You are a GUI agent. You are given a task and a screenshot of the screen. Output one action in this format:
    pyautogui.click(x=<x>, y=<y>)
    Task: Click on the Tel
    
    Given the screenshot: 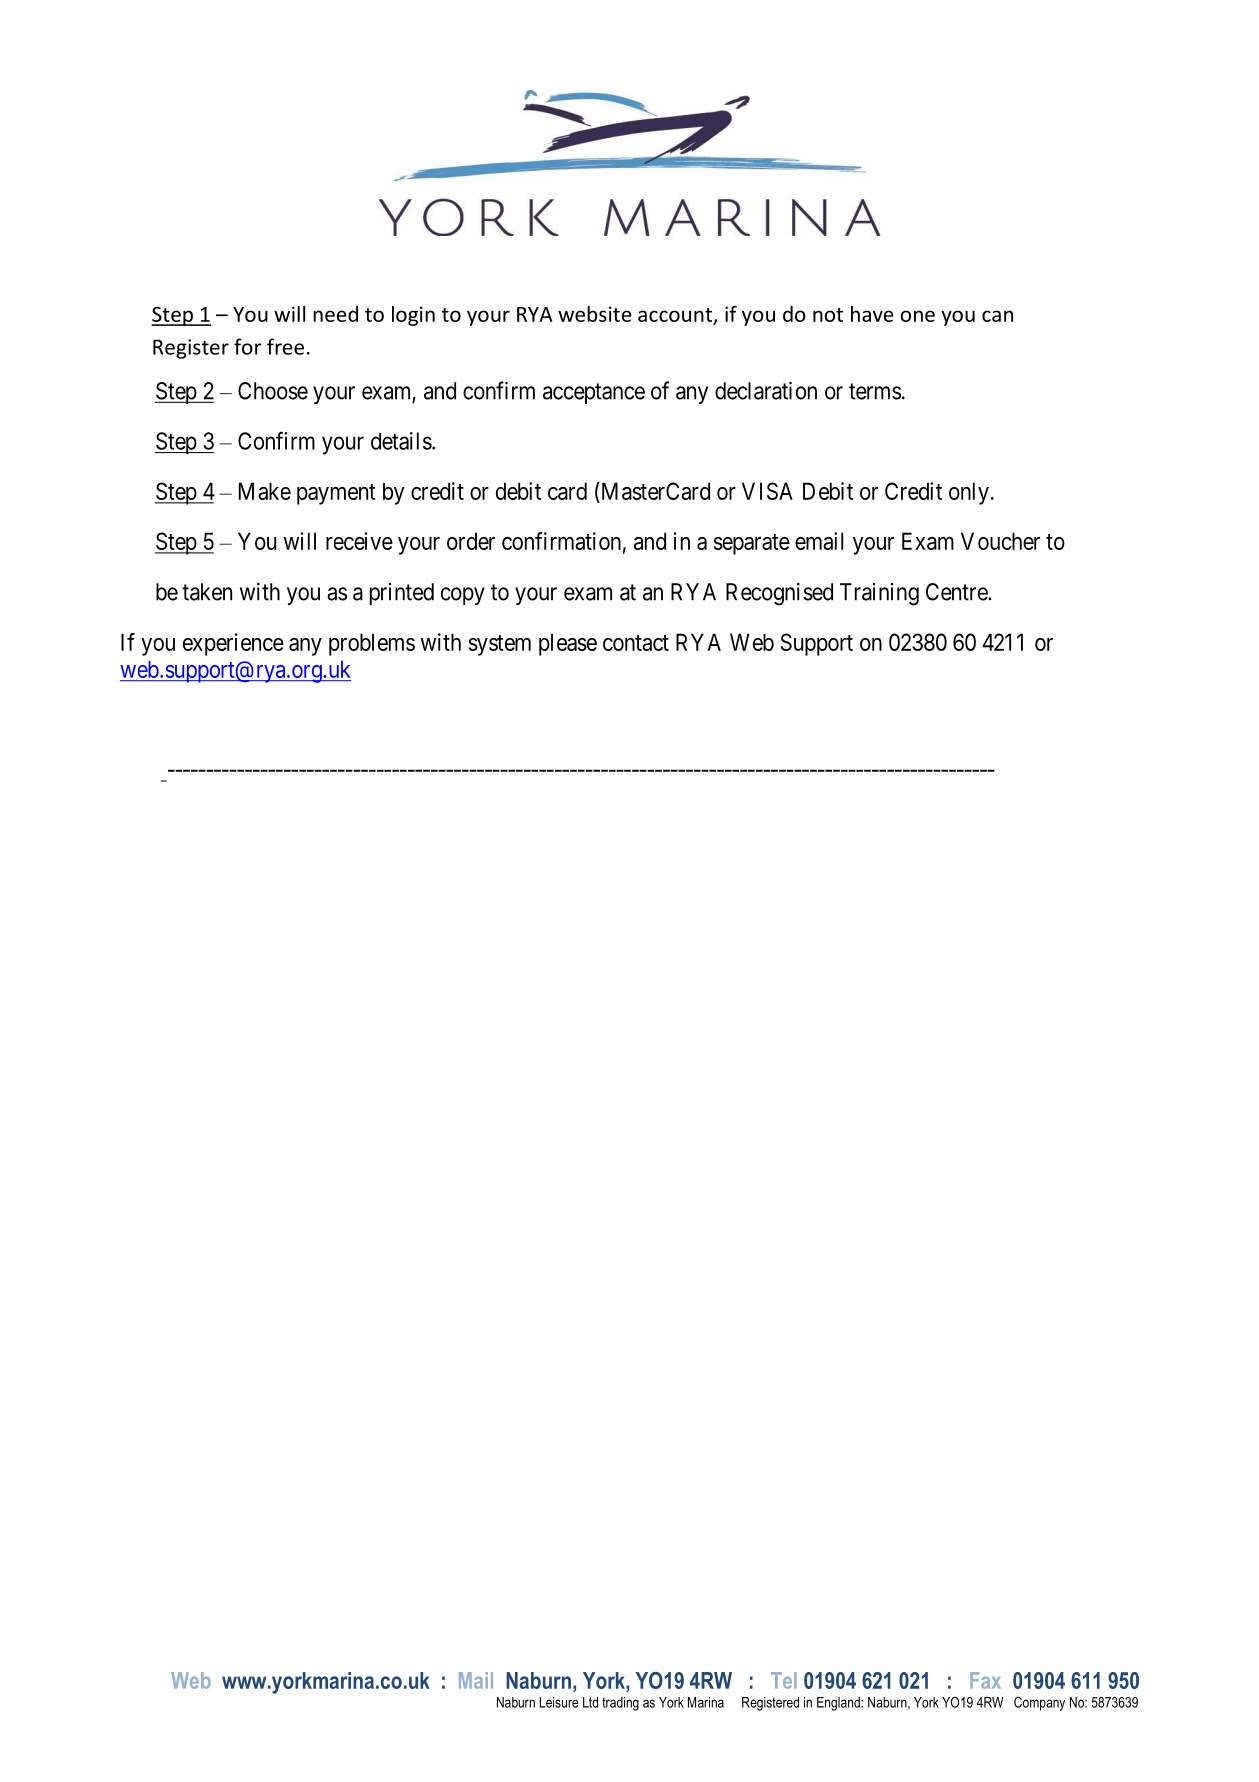 What is the action you would take?
    pyautogui.click(x=784, y=1680)
